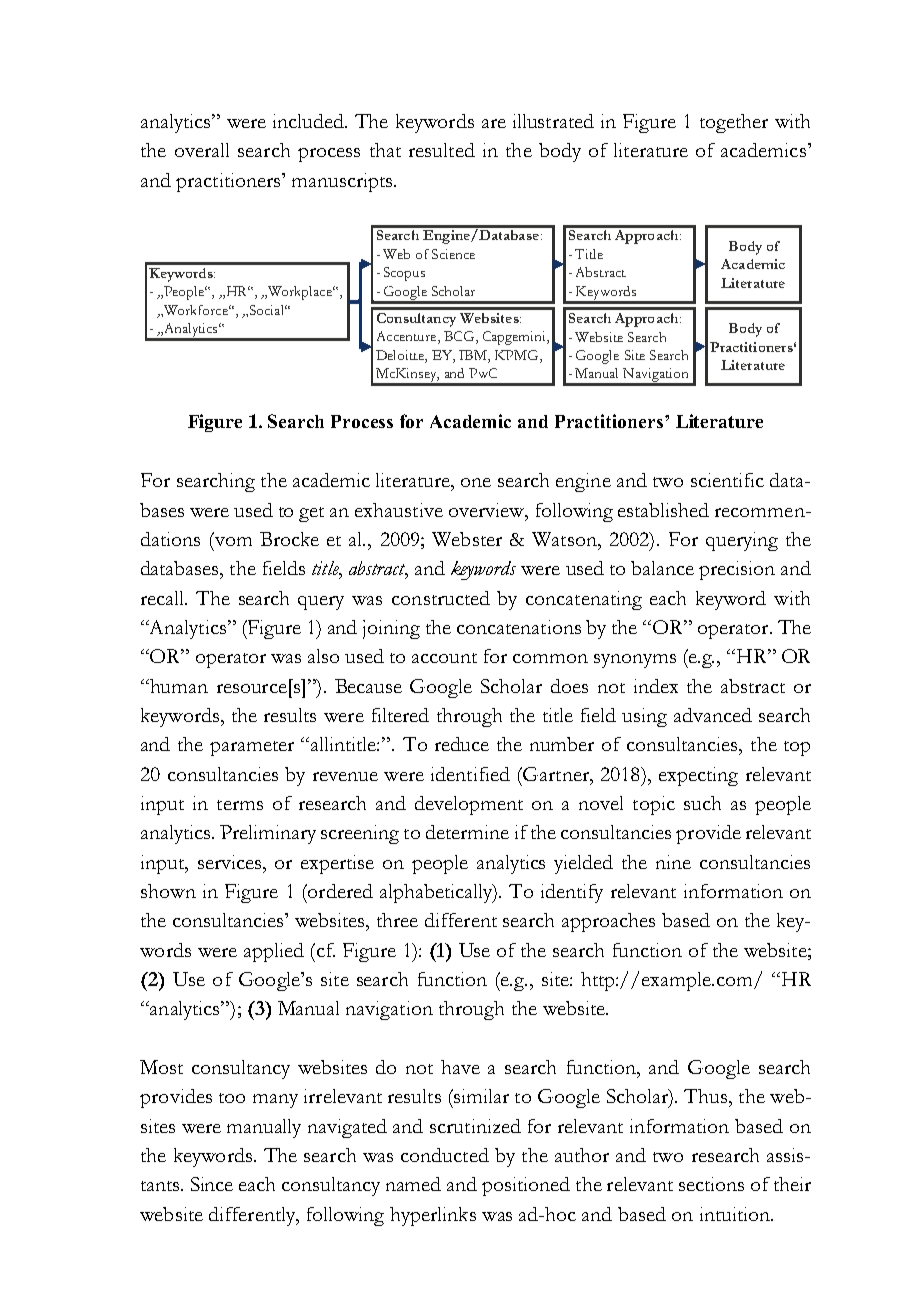  What do you see at coordinates (734, 123) in the page?
I see `together` at bounding box center [734, 123].
